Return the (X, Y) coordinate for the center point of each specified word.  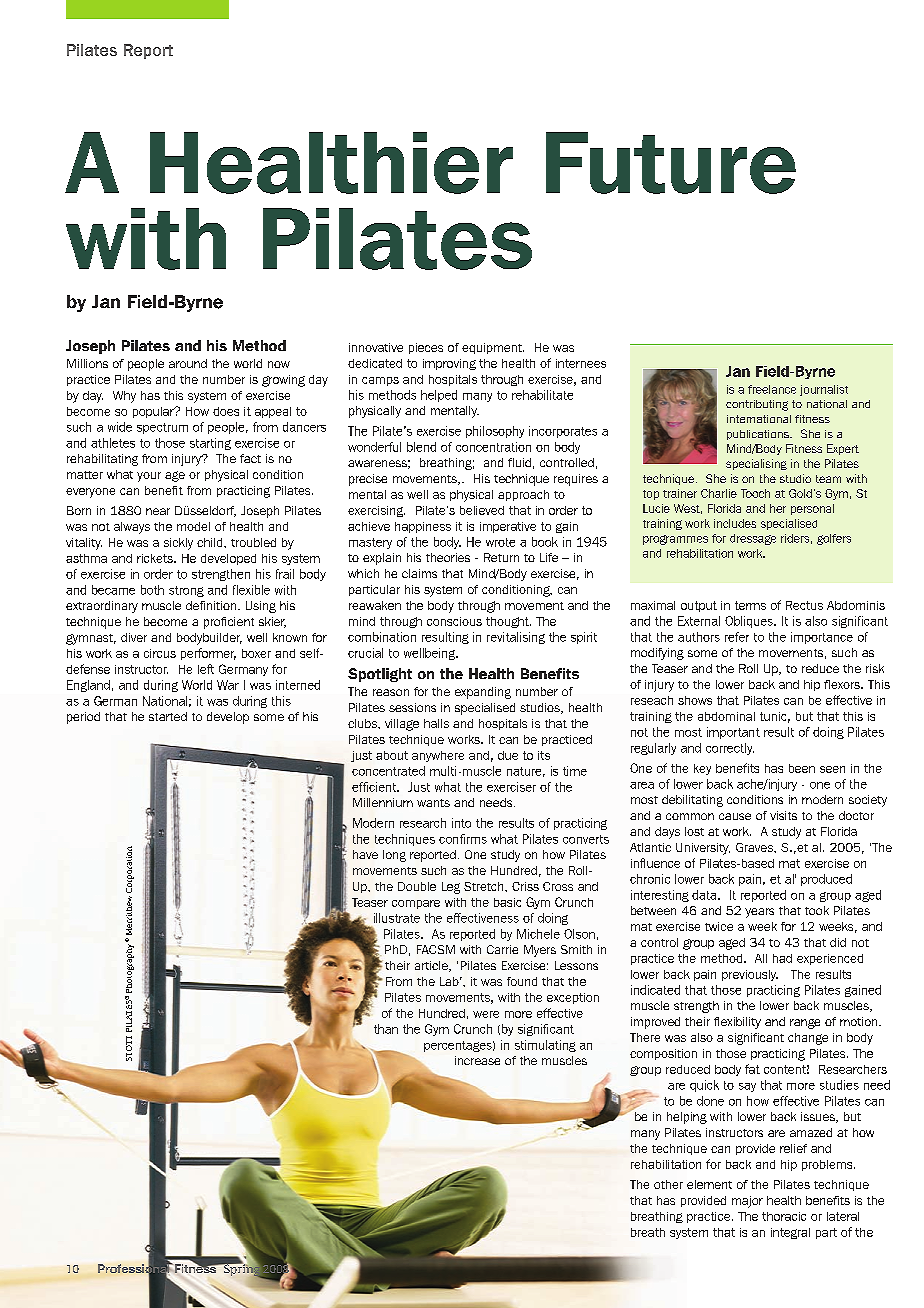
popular (154, 412)
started (168, 716)
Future (671, 163)
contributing (757, 405)
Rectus (804, 605)
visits (783, 815)
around (188, 363)
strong (186, 591)
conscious (454, 621)
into (461, 823)
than (386, 1029)
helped (439, 396)
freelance (772, 389)
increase (477, 1060)
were (486, 1014)
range (805, 1024)
